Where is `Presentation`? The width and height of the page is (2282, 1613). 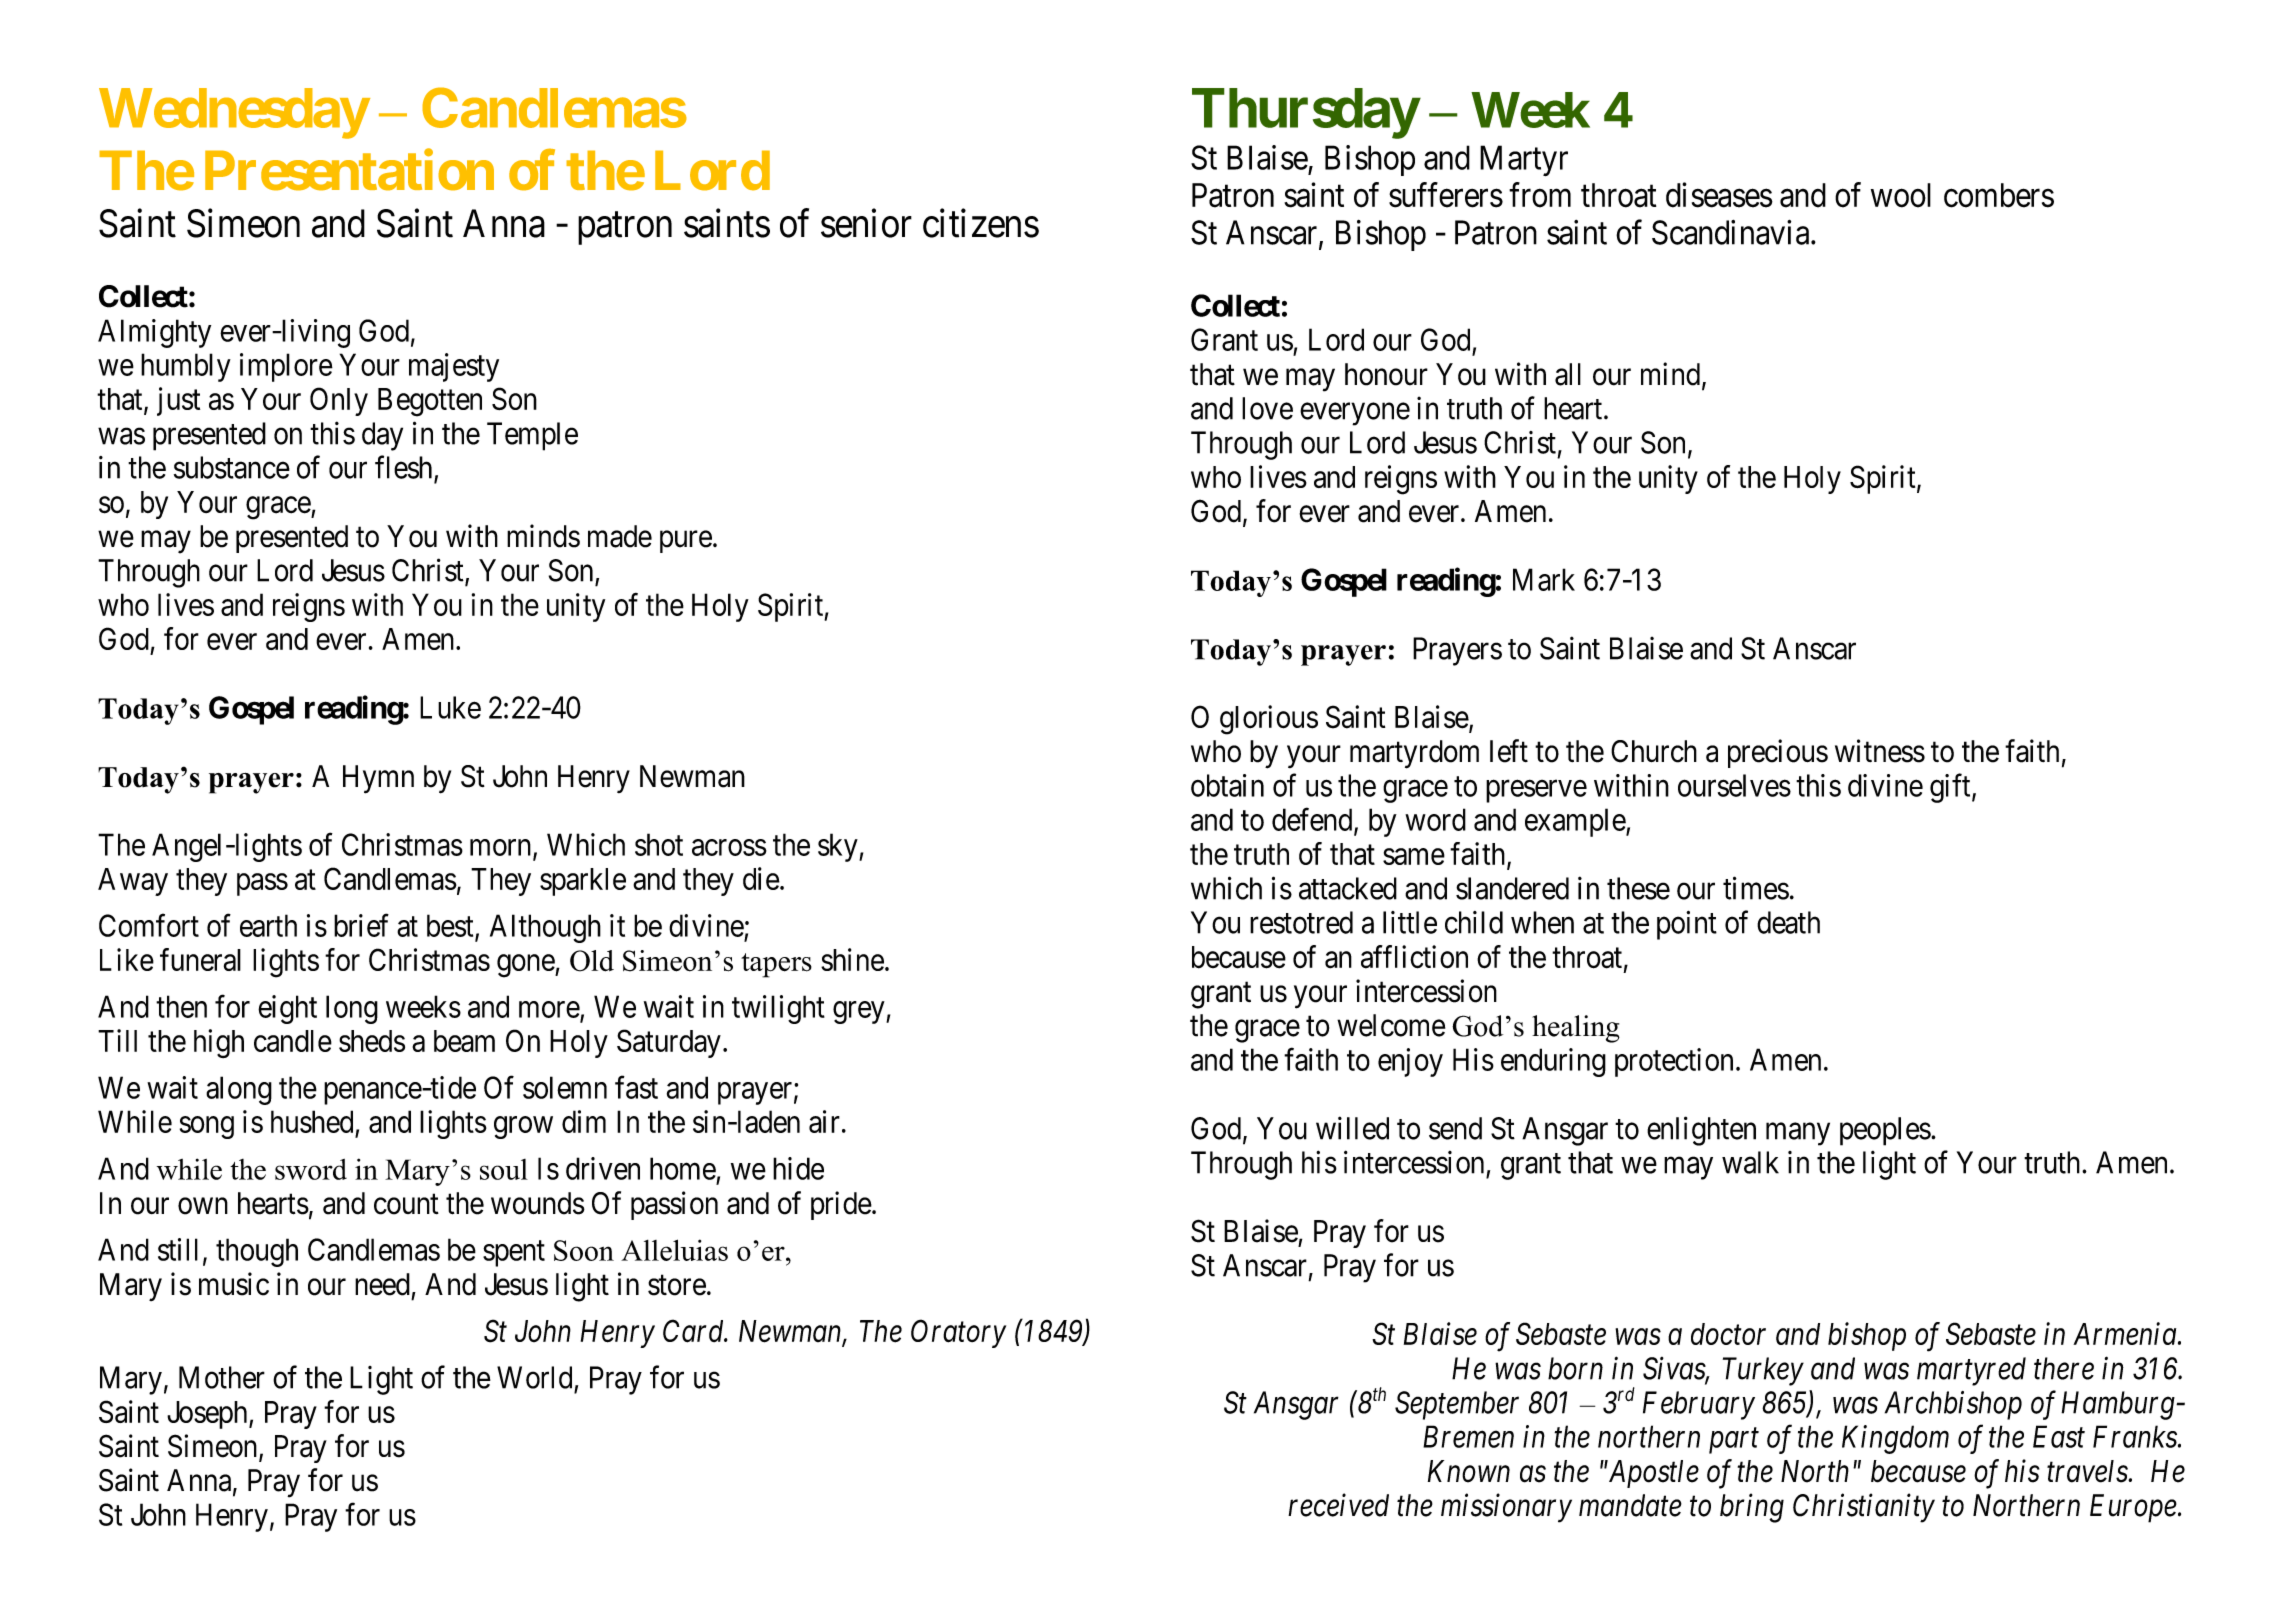
Presentation is located at coordinates (349, 170).
